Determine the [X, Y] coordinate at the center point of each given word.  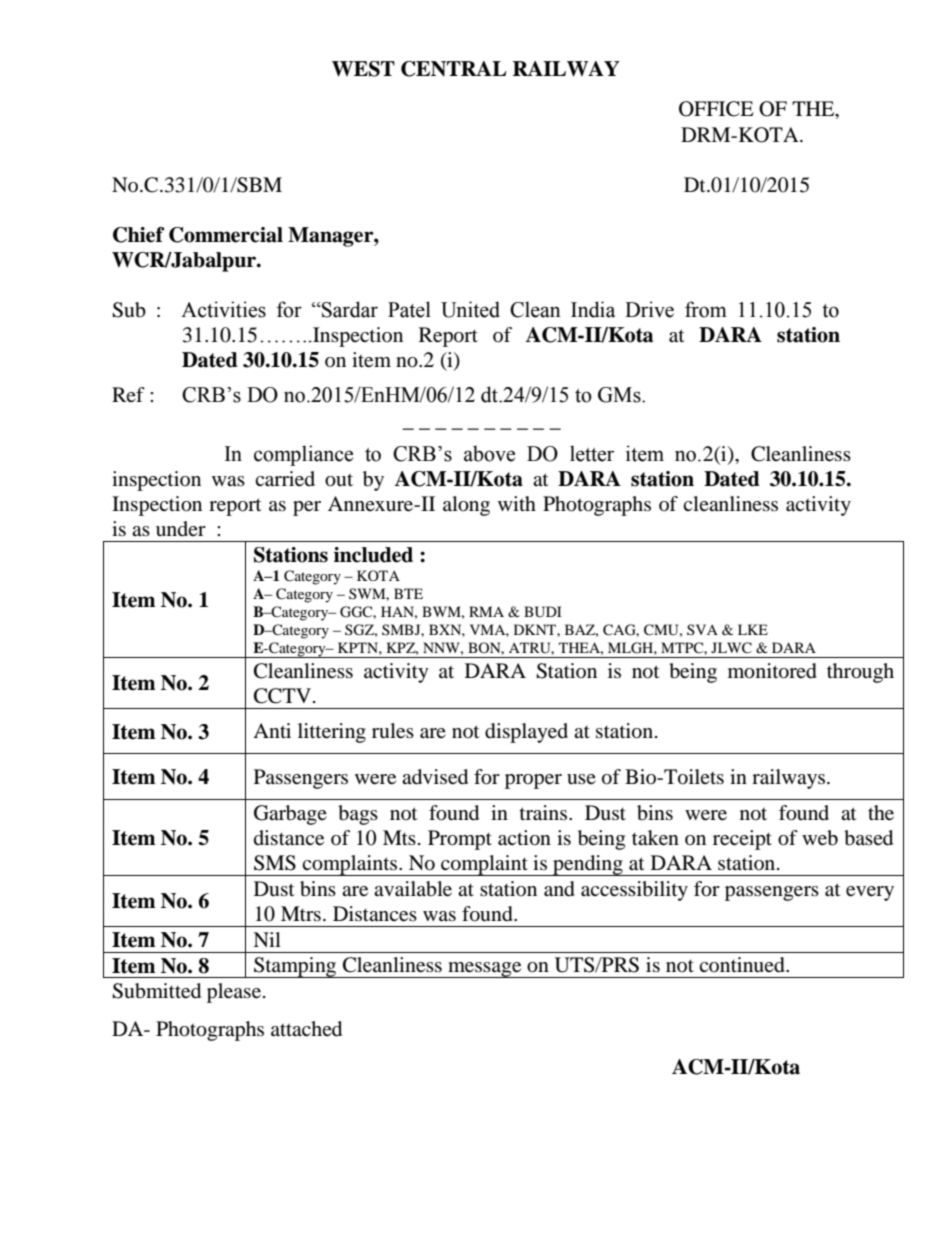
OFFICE [716, 109]
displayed [526, 733]
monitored [772, 671]
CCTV [282, 696]
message [485, 970]
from [706, 309]
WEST [363, 69]
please [234, 993]
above [489, 453]
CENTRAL [454, 69]
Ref [128, 394]
